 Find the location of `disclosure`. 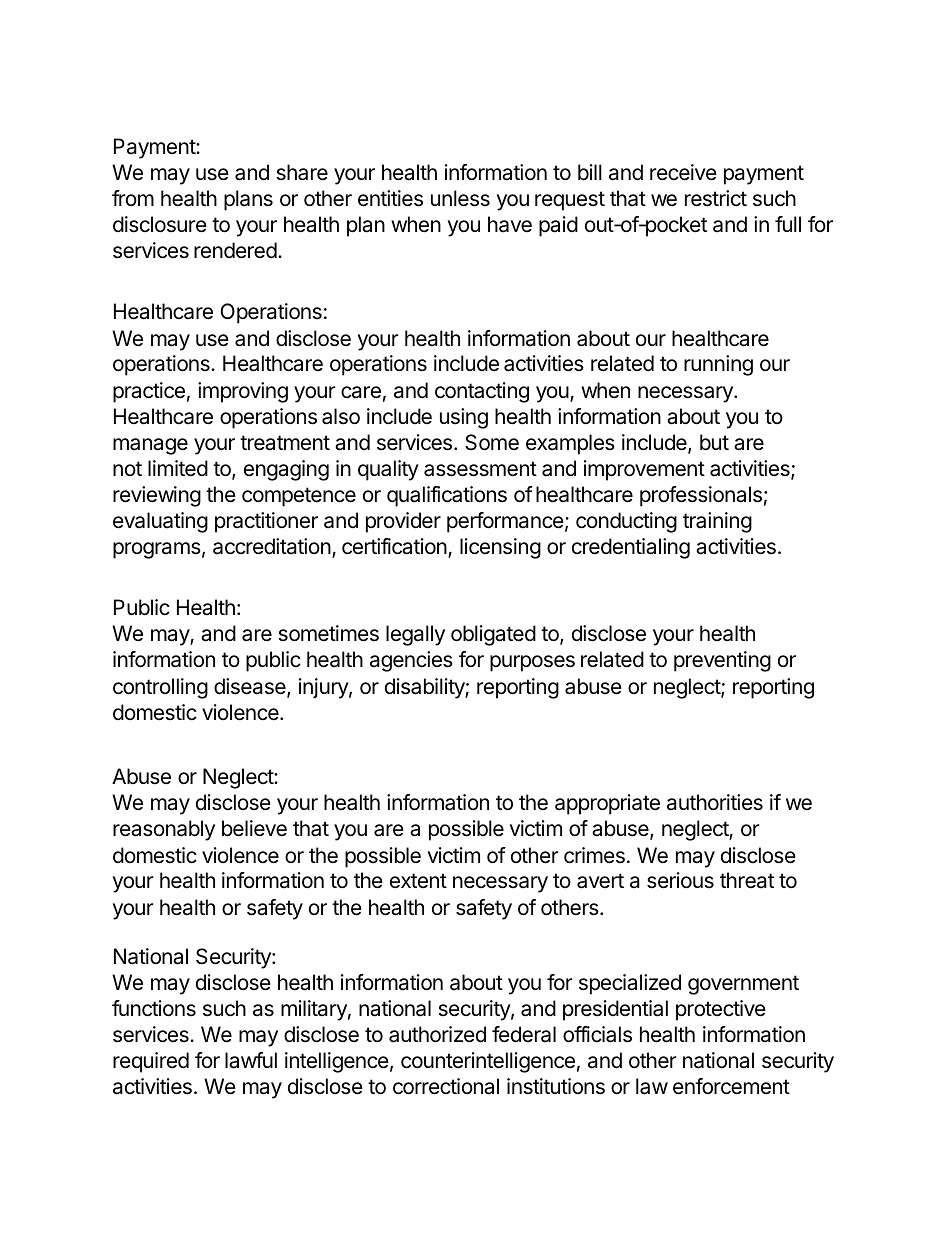

disclosure is located at coordinates (160, 224).
